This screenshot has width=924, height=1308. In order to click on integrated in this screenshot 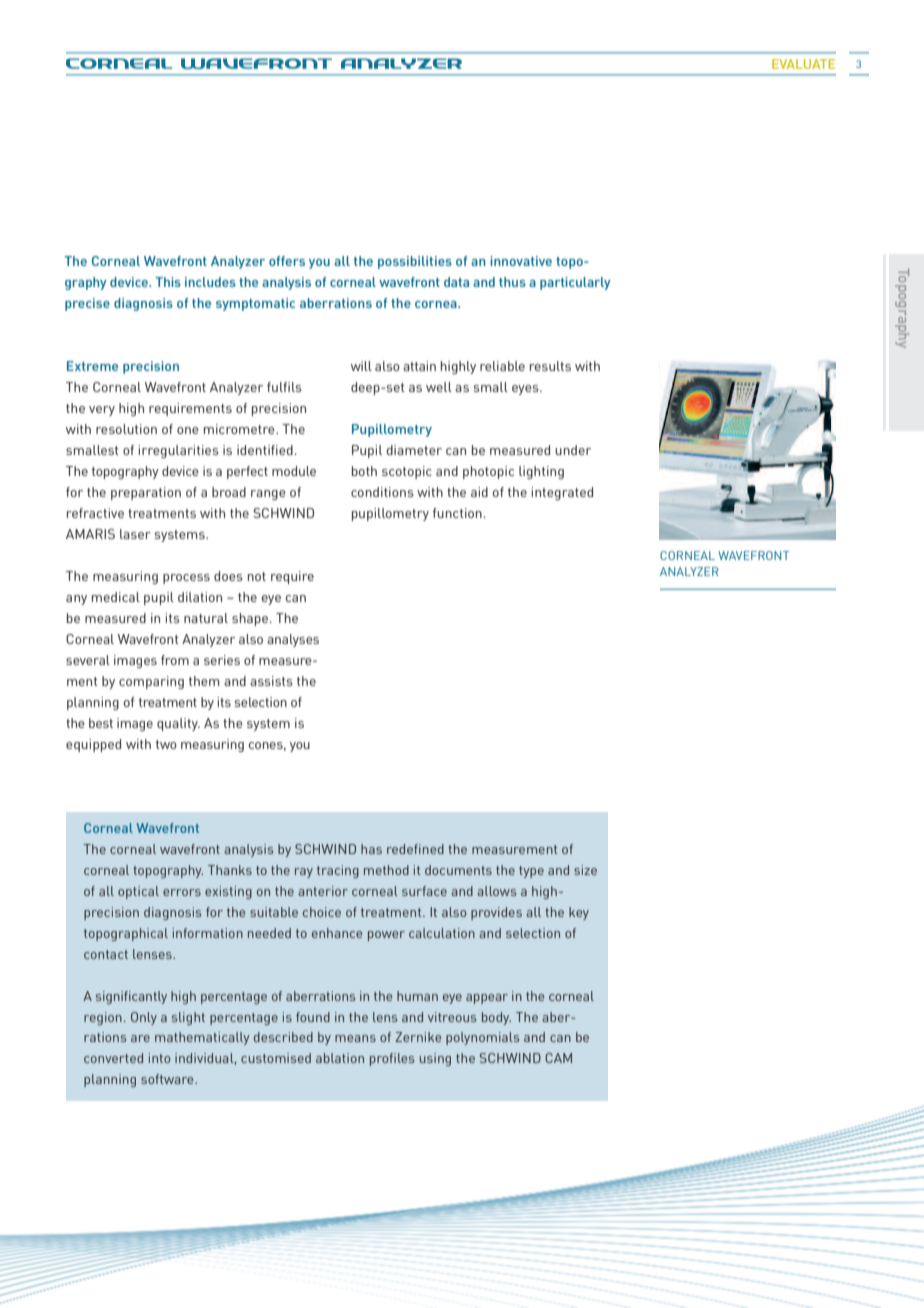, I will do `click(562, 493)`.
